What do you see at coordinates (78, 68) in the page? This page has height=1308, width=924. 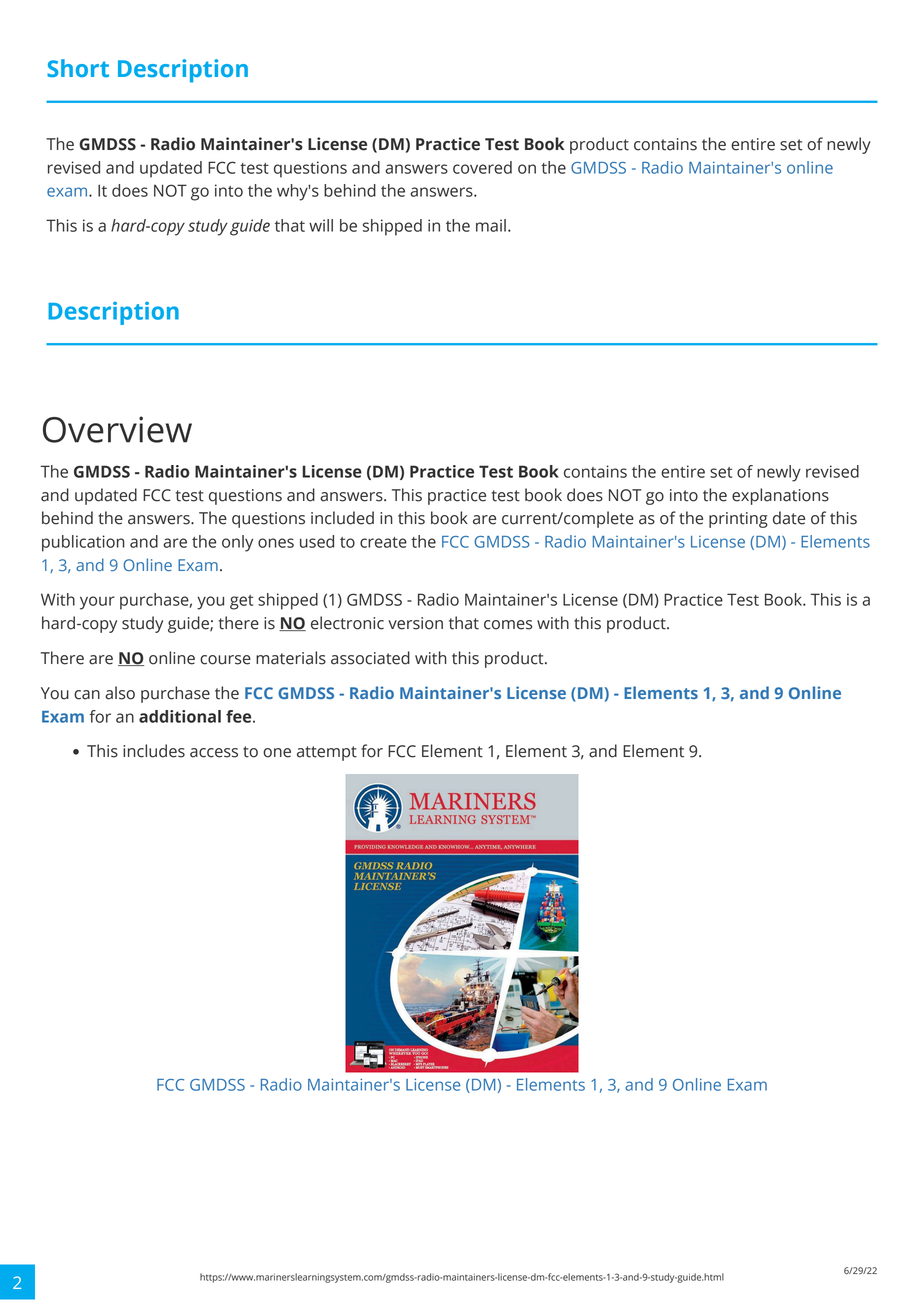 I see `Short` at bounding box center [78, 68].
